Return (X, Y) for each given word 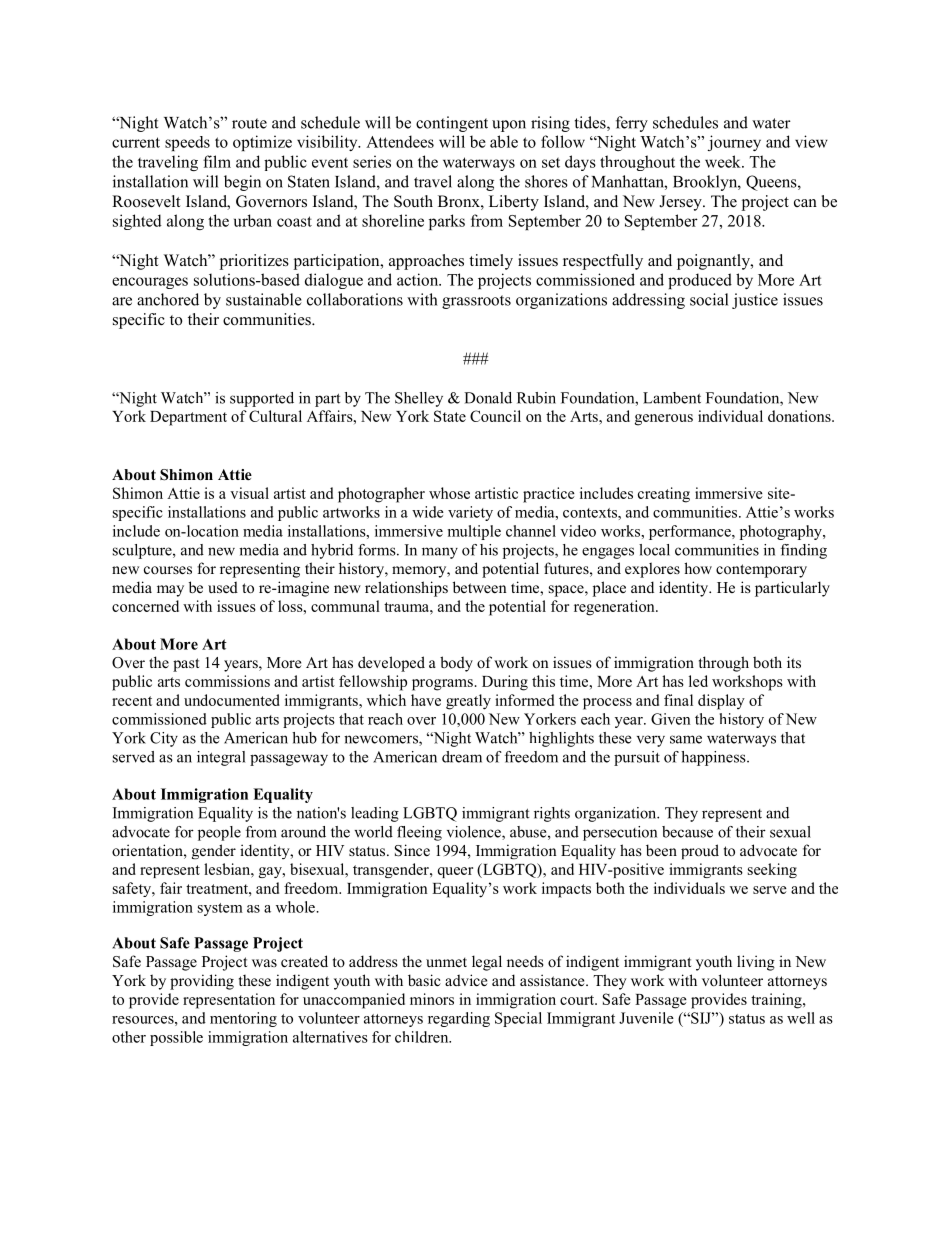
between (480, 587)
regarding (459, 1019)
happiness (714, 758)
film (217, 161)
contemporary (761, 571)
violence (475, 833)
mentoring (243, 1019)
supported (262, 399)
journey (734, 143)
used (223, 587)
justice (755, 301)
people (219, 833)
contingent (452, 124)
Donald (488, 398)
